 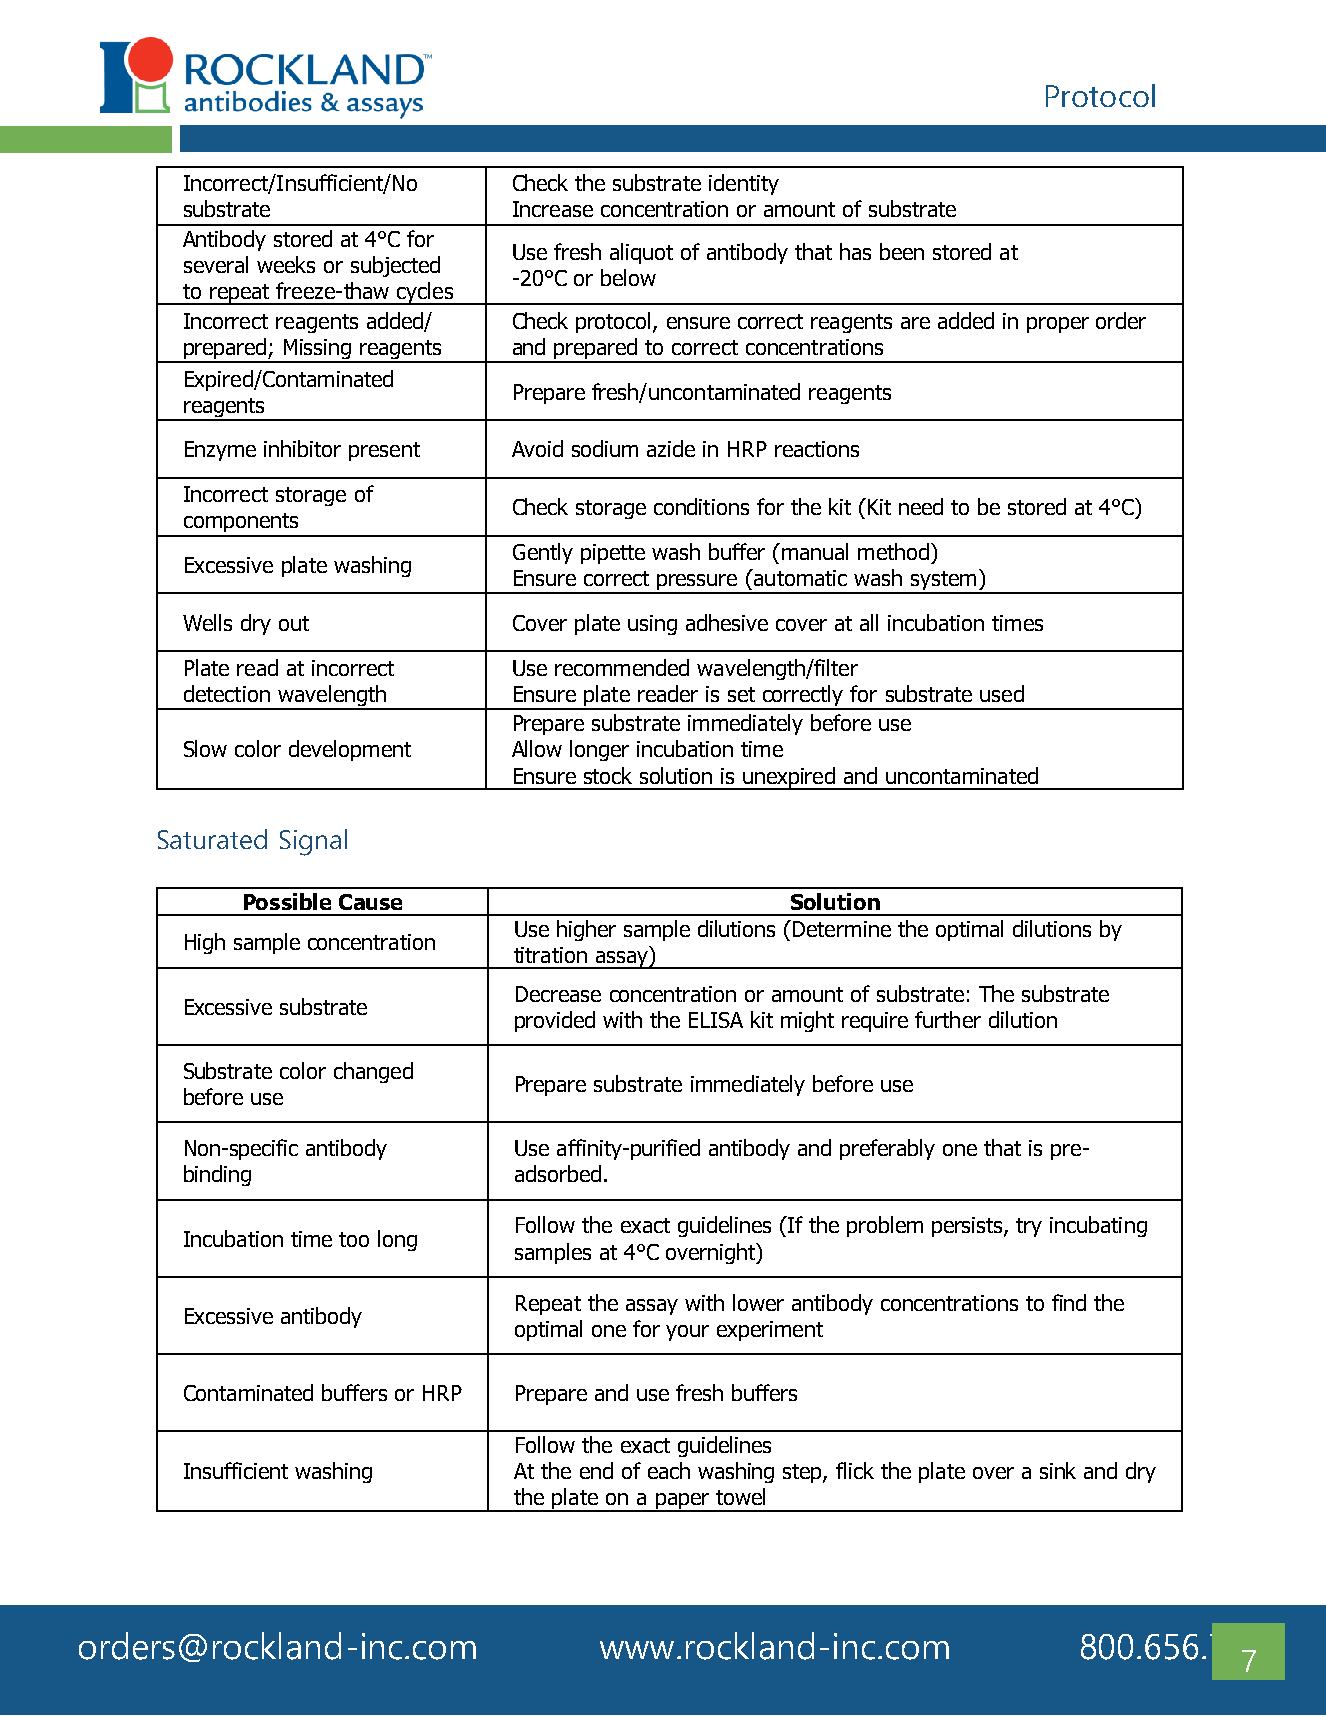 I want to click on inhibitor, so click(x=302, y=448).
